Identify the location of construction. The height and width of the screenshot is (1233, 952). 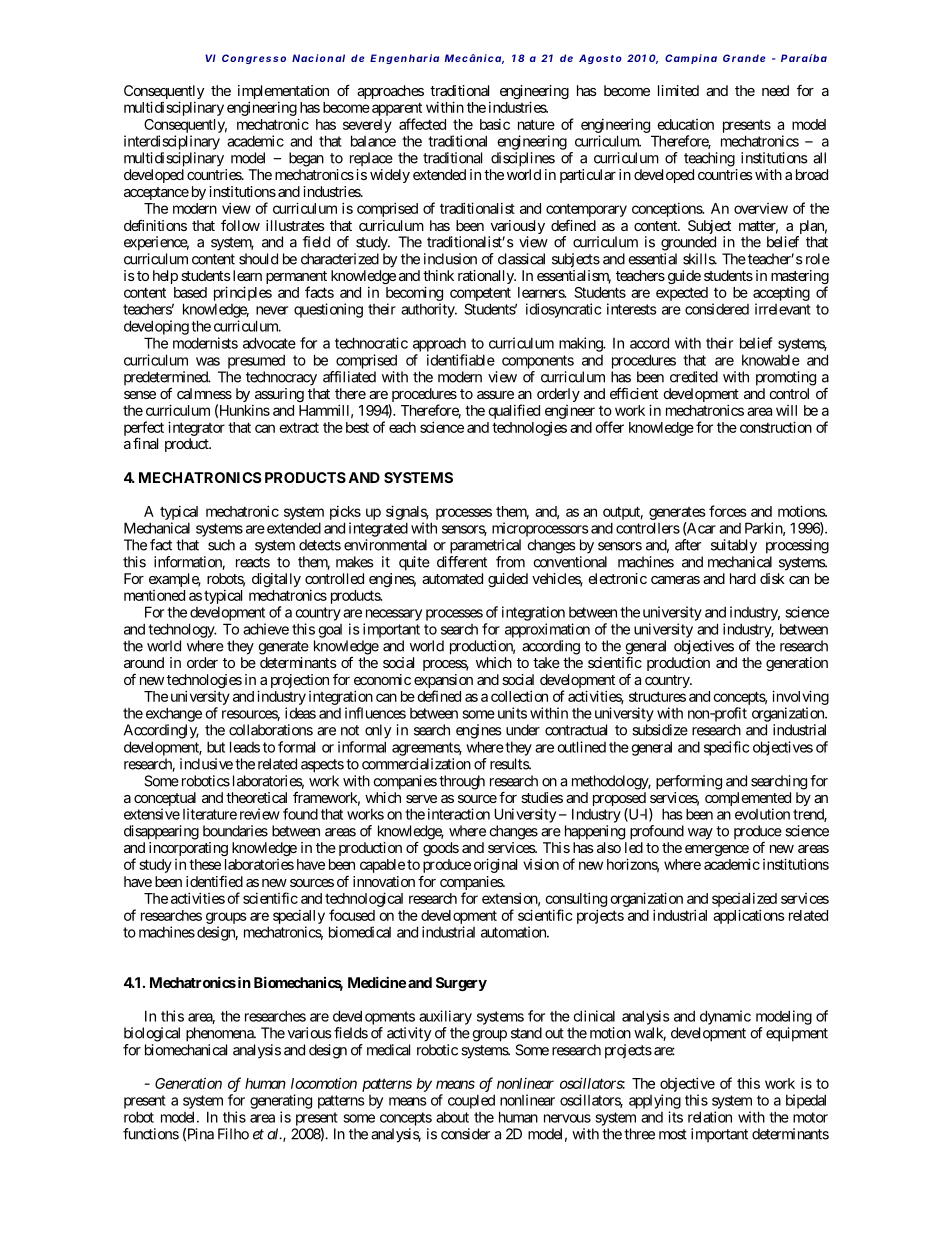
(776, 427).
